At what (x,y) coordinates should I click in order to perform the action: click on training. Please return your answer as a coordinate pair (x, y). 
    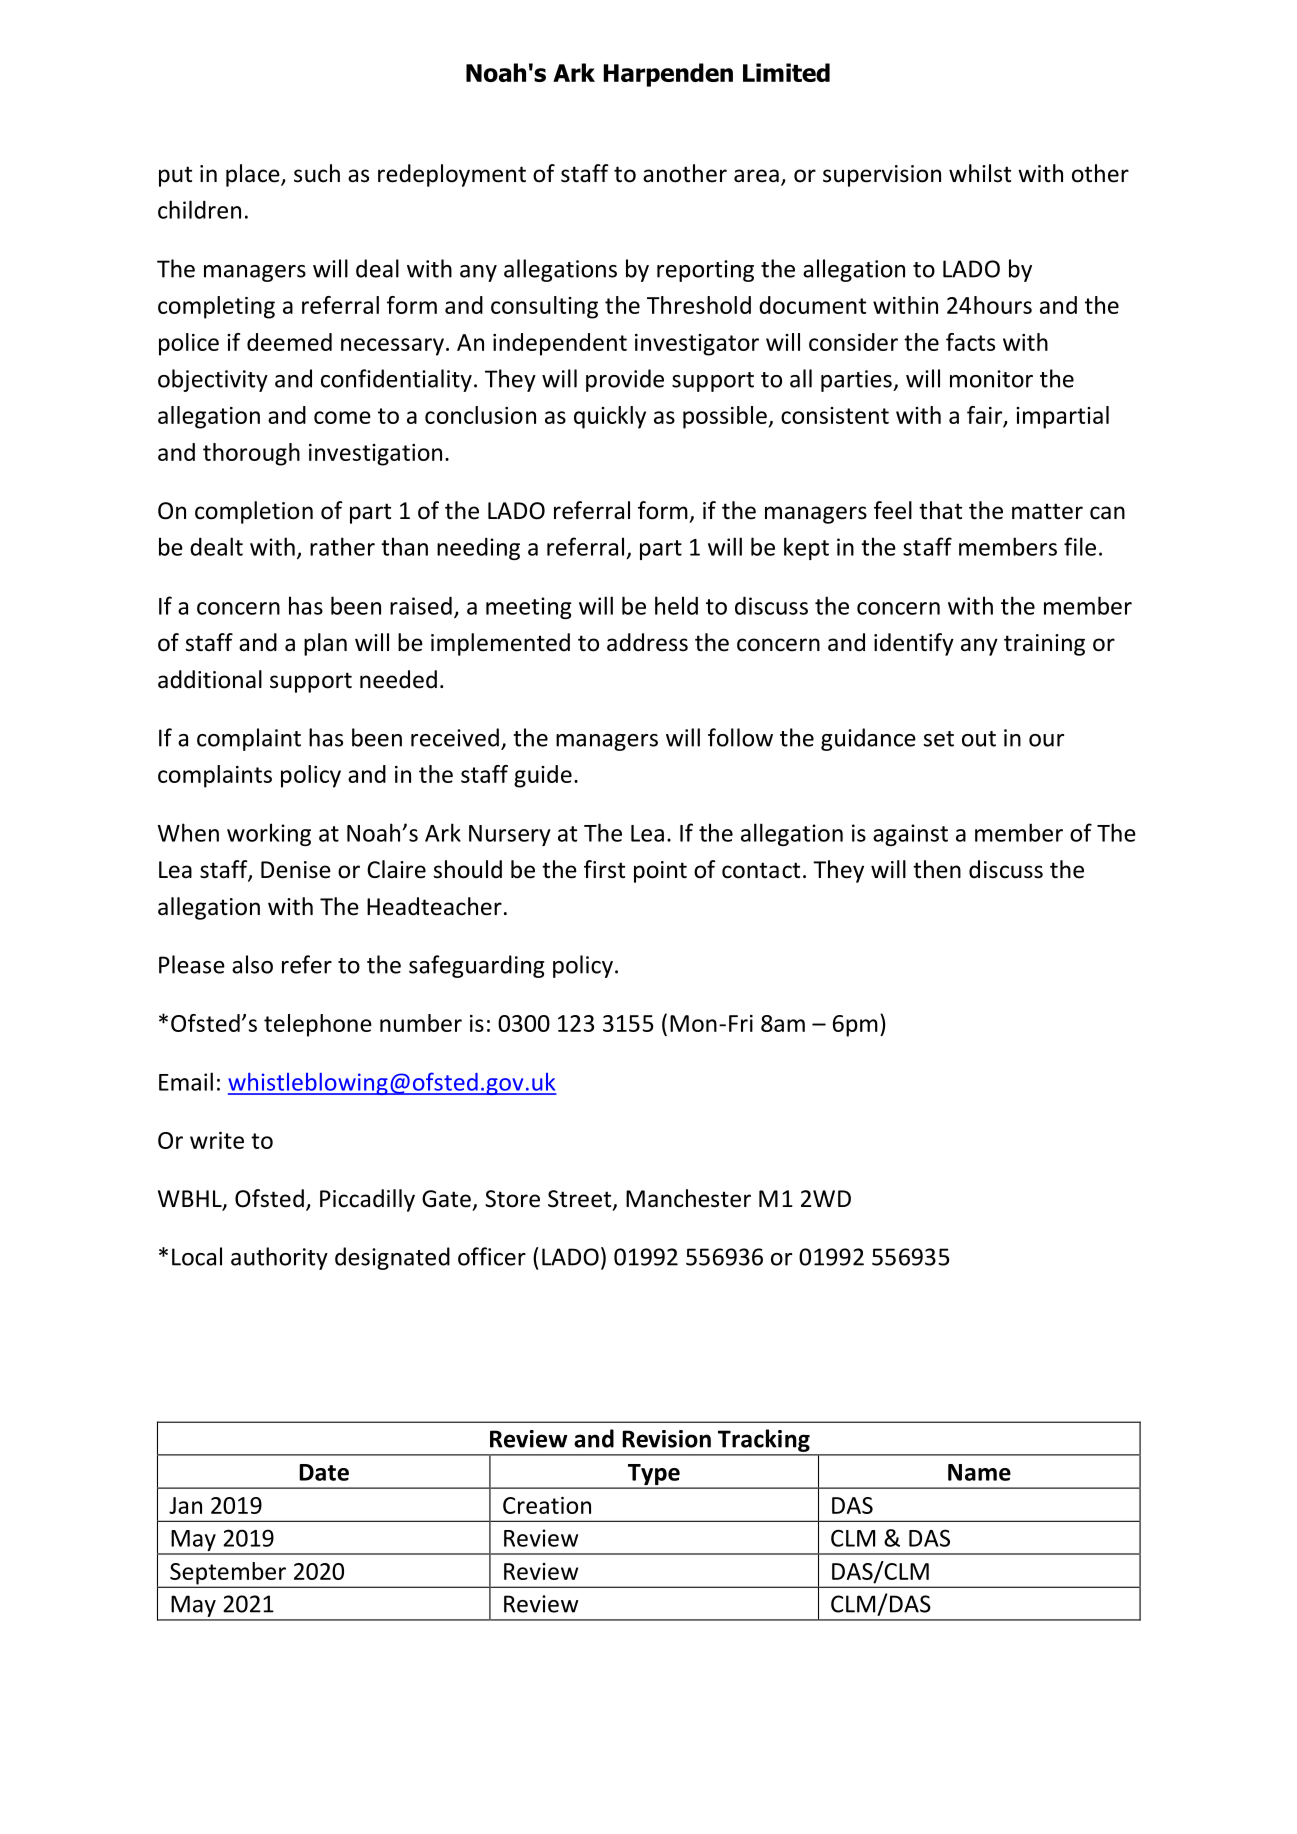
    Looking at the image, I should click on (1044, 645).
